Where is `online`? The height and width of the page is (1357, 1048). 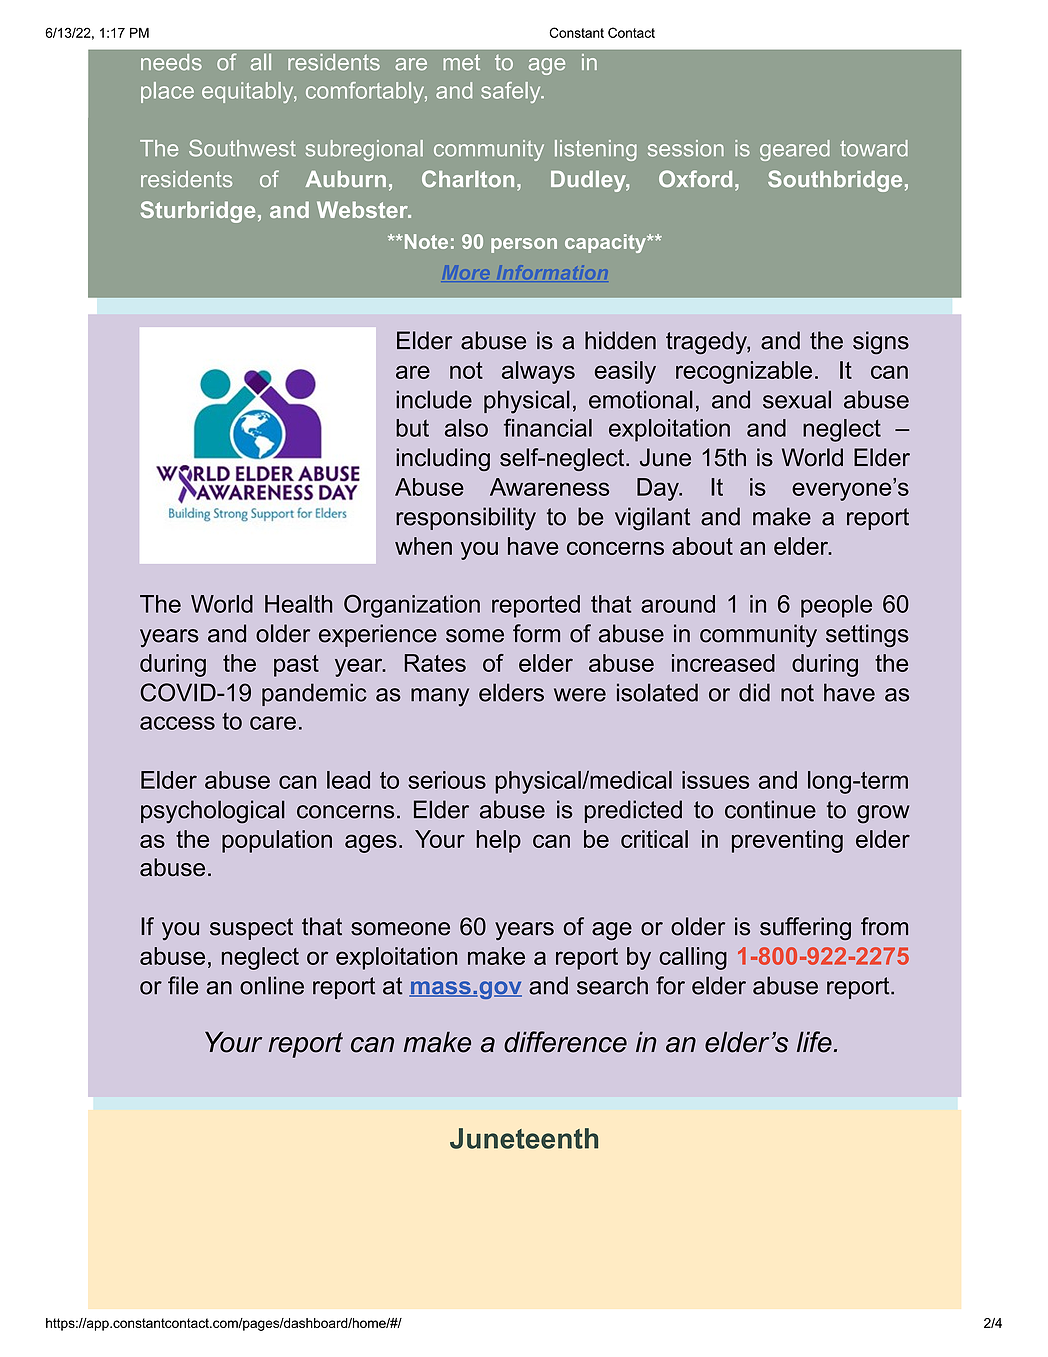
online is located at coordinates (272, 985).
